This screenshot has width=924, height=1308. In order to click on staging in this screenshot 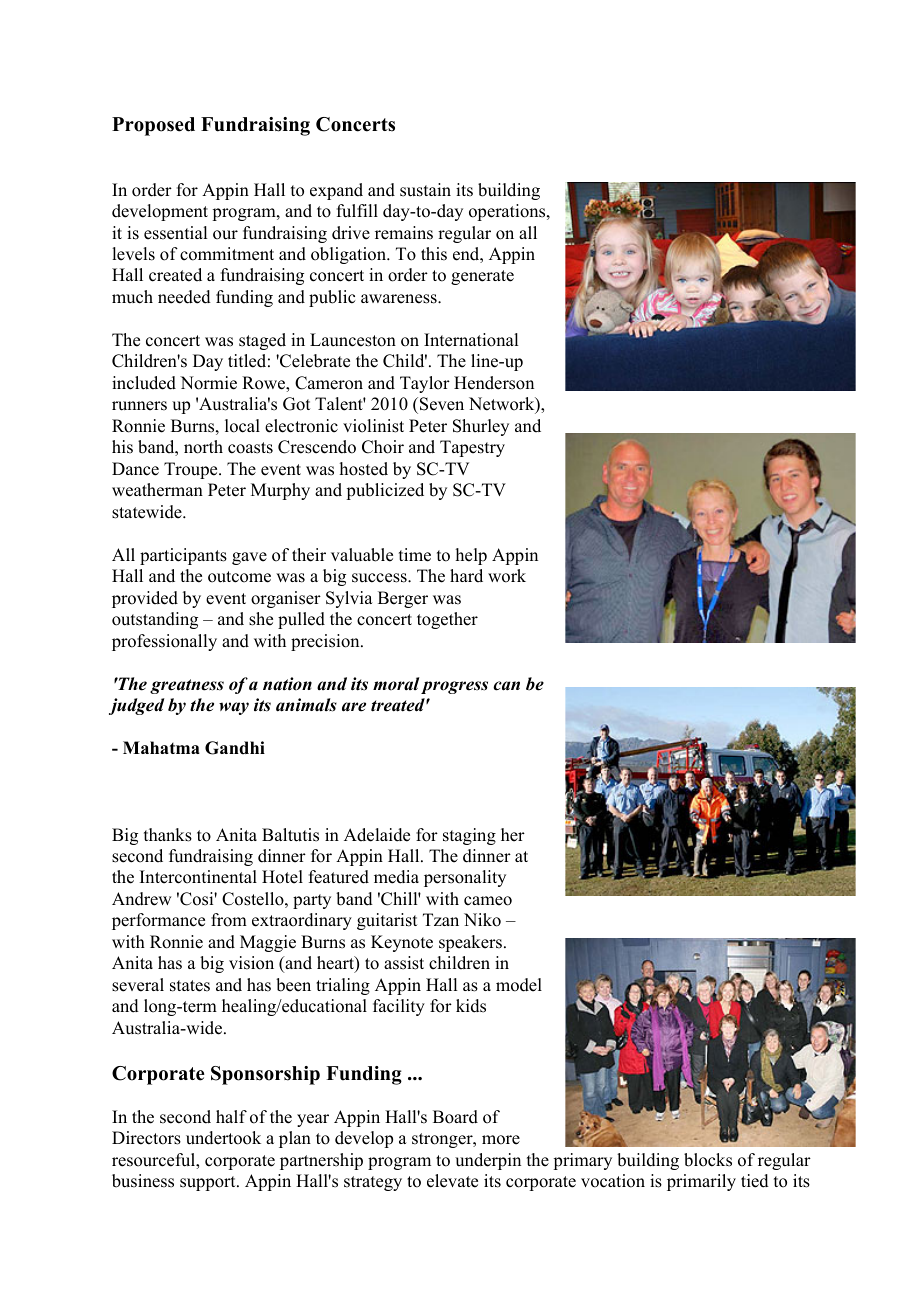, I will do `click(469, 836)`.
